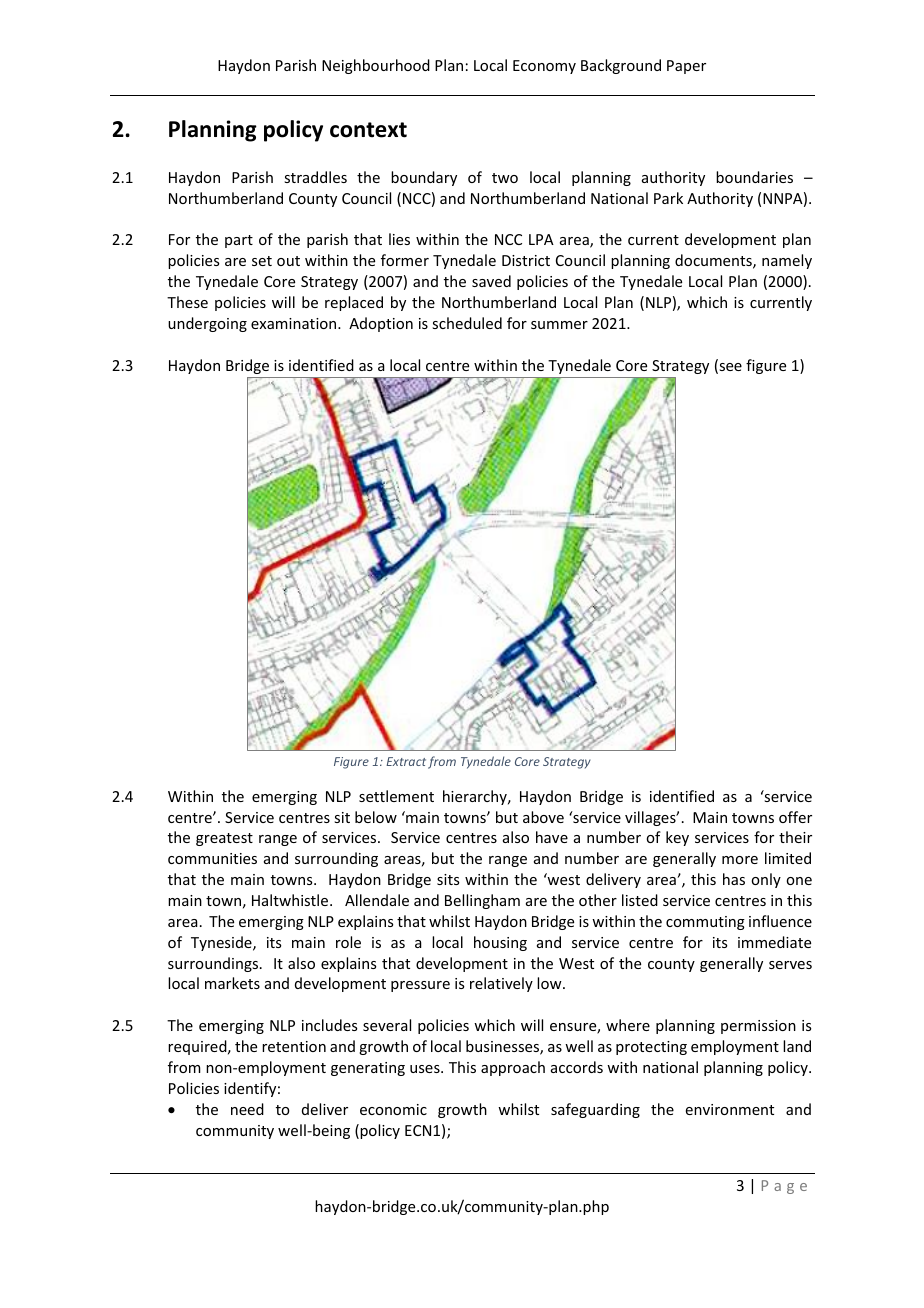  Describe the element at coordinates (315, 177) in the image. I see `straddles` at that location.
